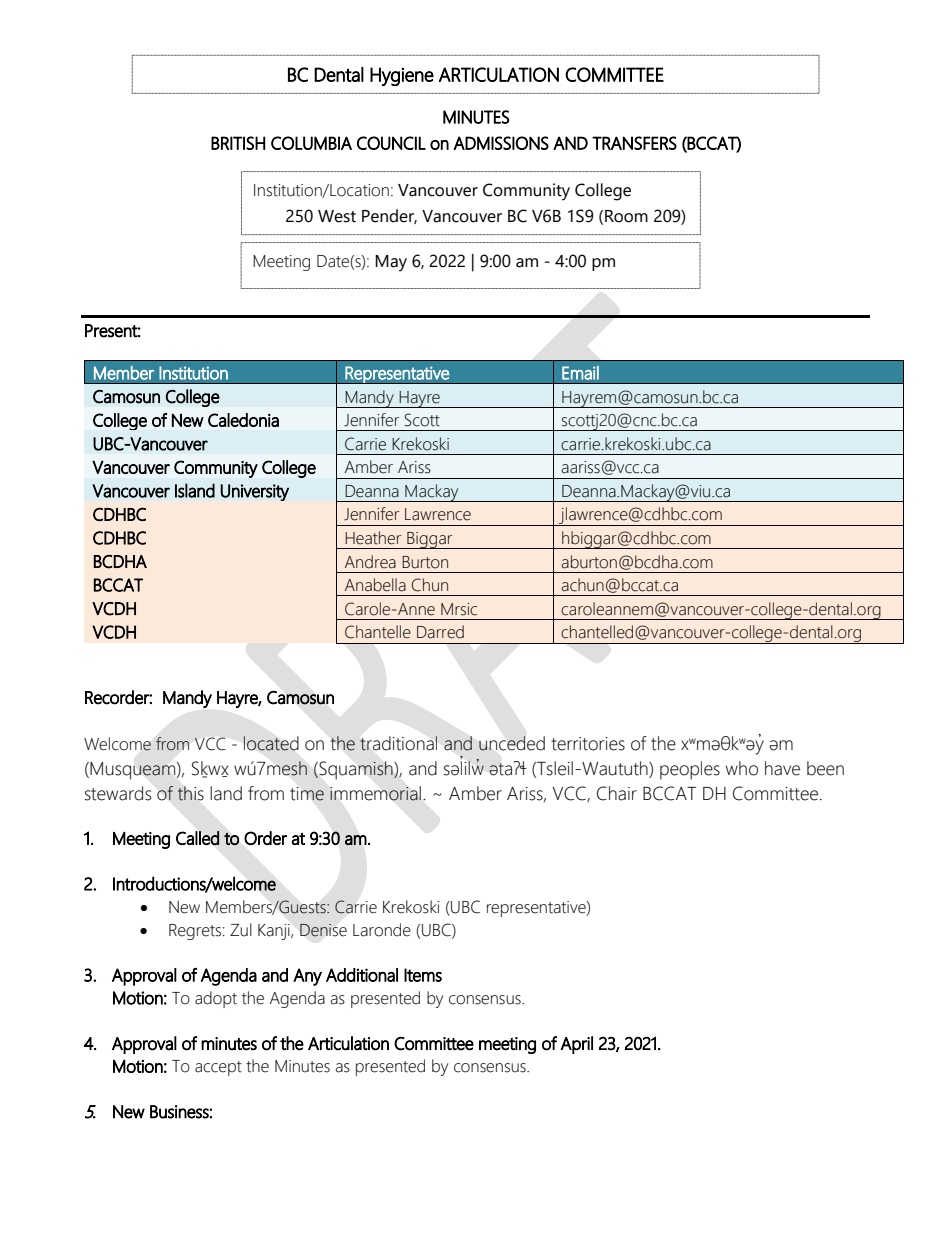  What do you see at coordinates (741, 768) in the page?
I see `who` at bounding box center [741, 768].
